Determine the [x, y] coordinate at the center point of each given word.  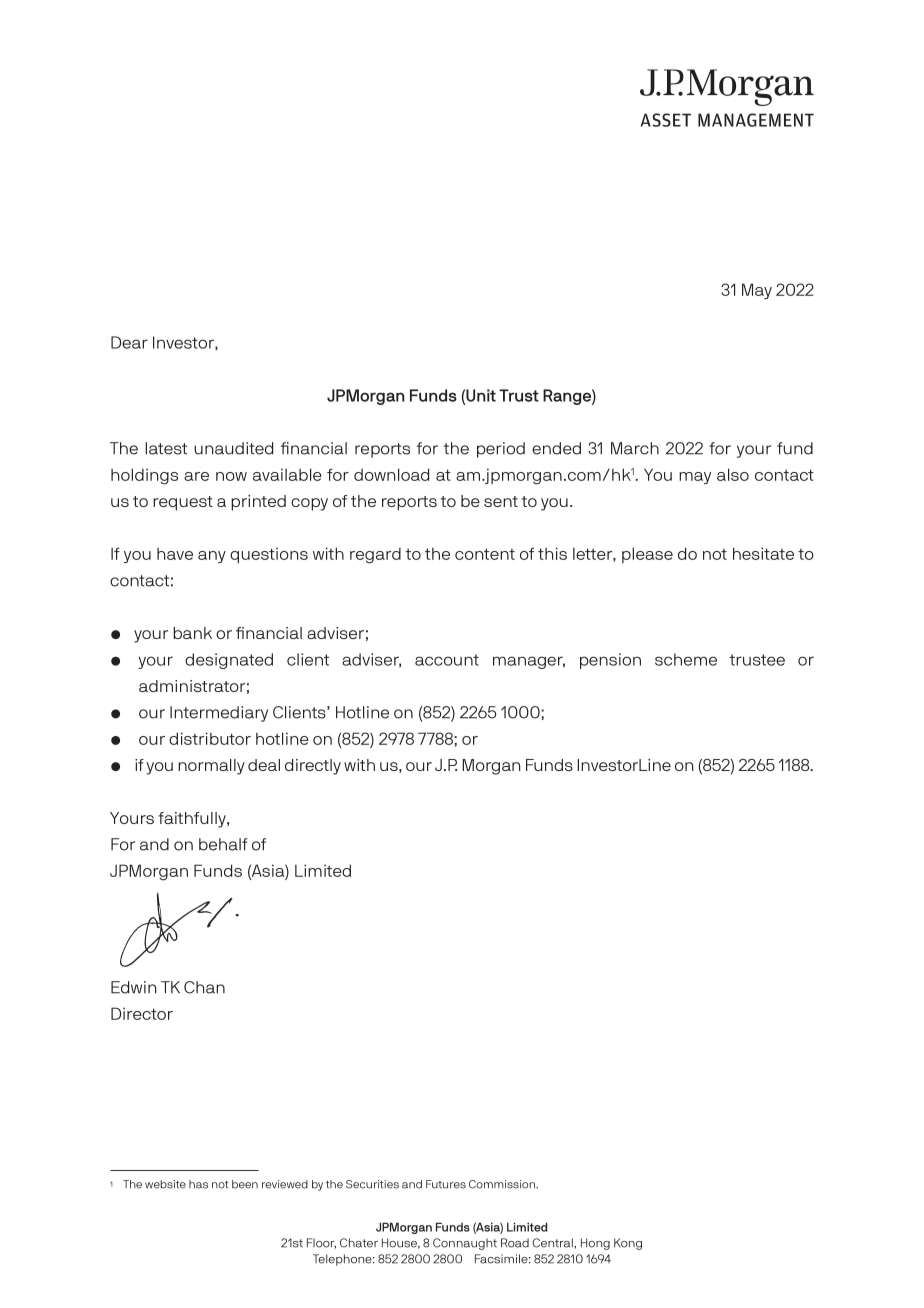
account [447, 660]
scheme [686, 659]
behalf [223, 844]
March [635, 448]
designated [229, 661]
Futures [446, 1184]
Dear [129, 342]
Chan [204, 987]
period [501, 450]
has [198, 1184]
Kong [628, 1244]
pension [610, 661]
